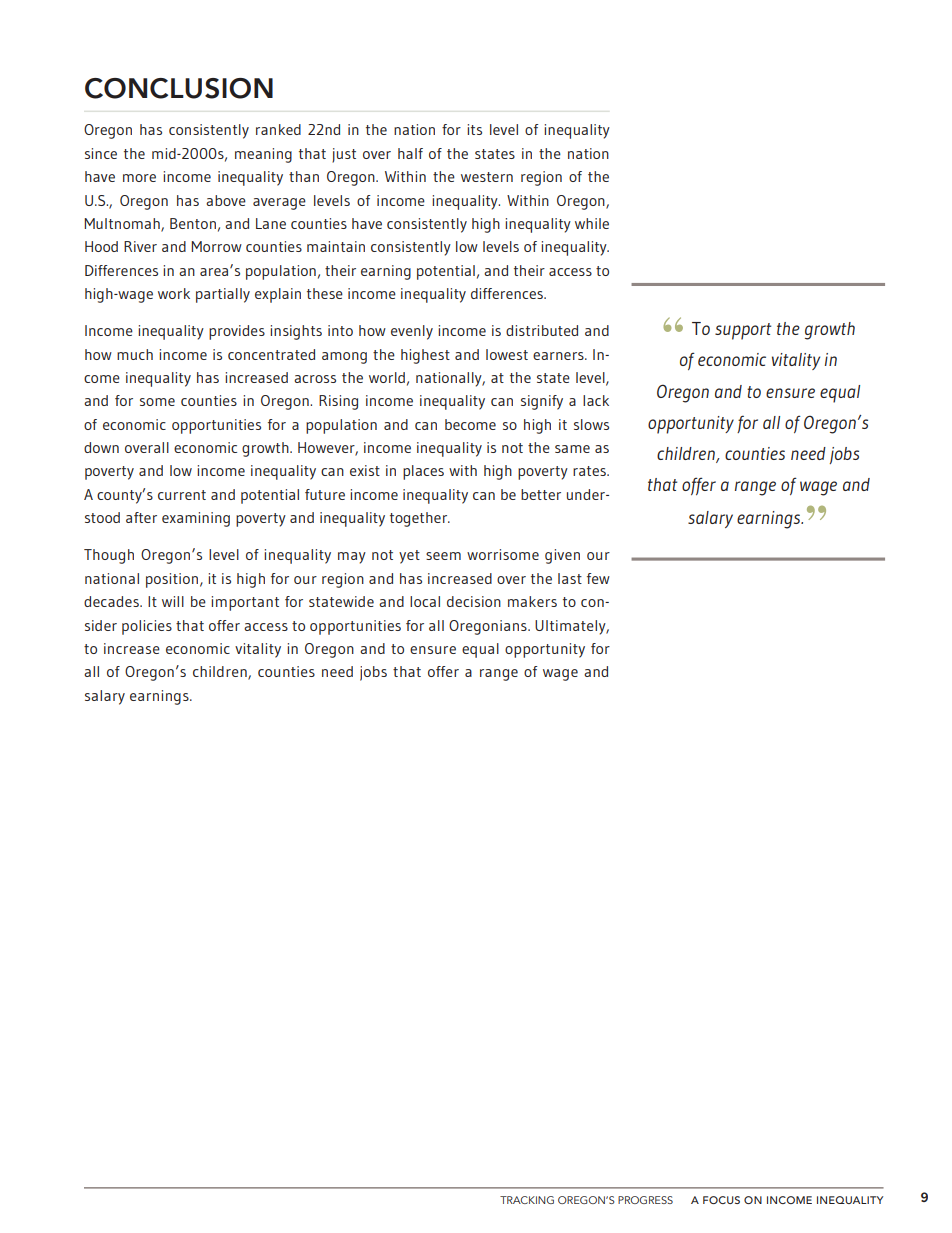 The height and width of the screenshot is (1233, 952). Describe the element at coordinates (527, 1200) in the screenshot. I see `Tracking` at that location.
